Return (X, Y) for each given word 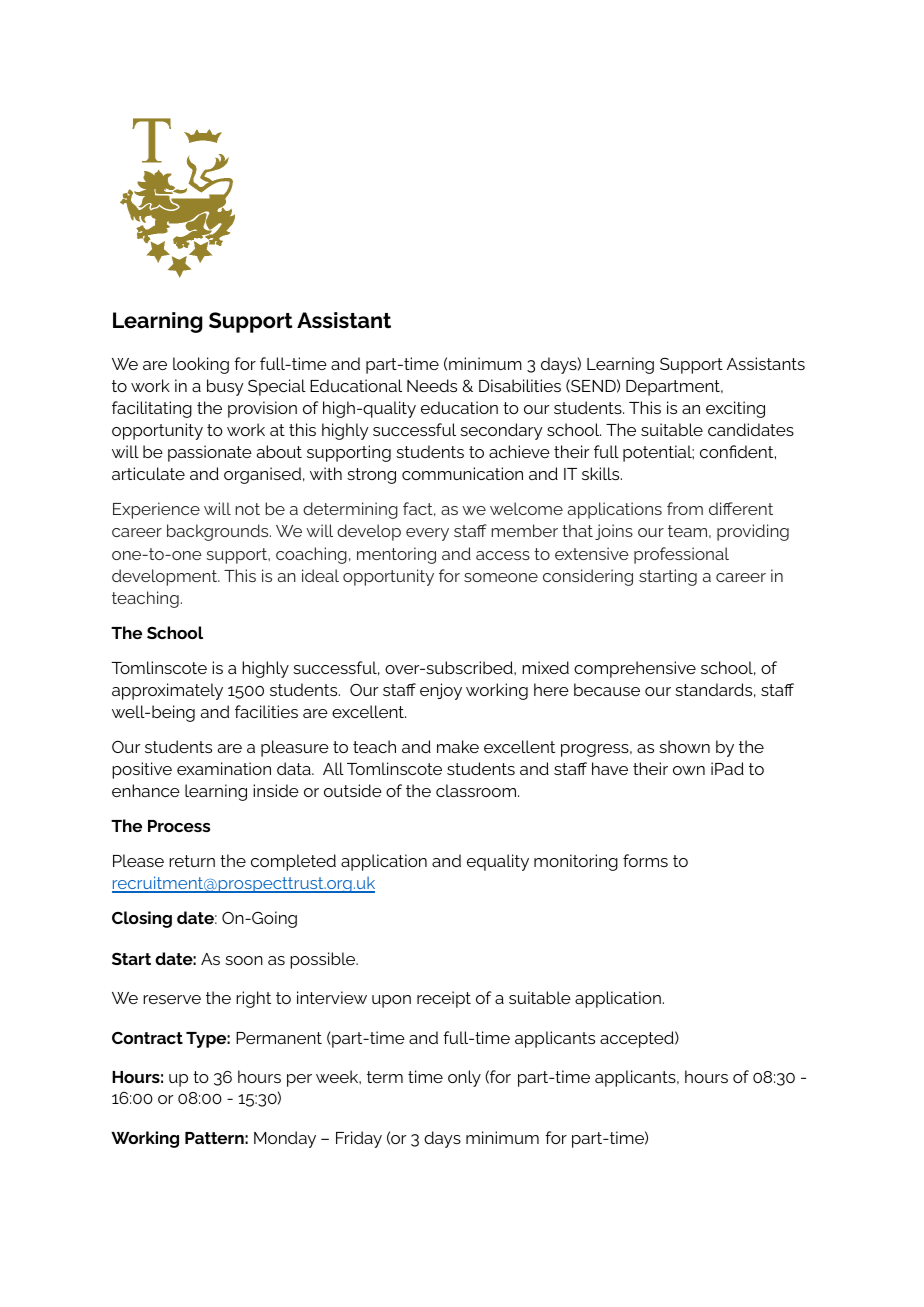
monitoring (576, 862)
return (192, 861)
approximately (167, 691)
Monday (285, 1139)
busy (225, 387)
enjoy (441, 691)
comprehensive (635, 669)
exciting (735, 409)
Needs (432, 385)
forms (645, 860)
